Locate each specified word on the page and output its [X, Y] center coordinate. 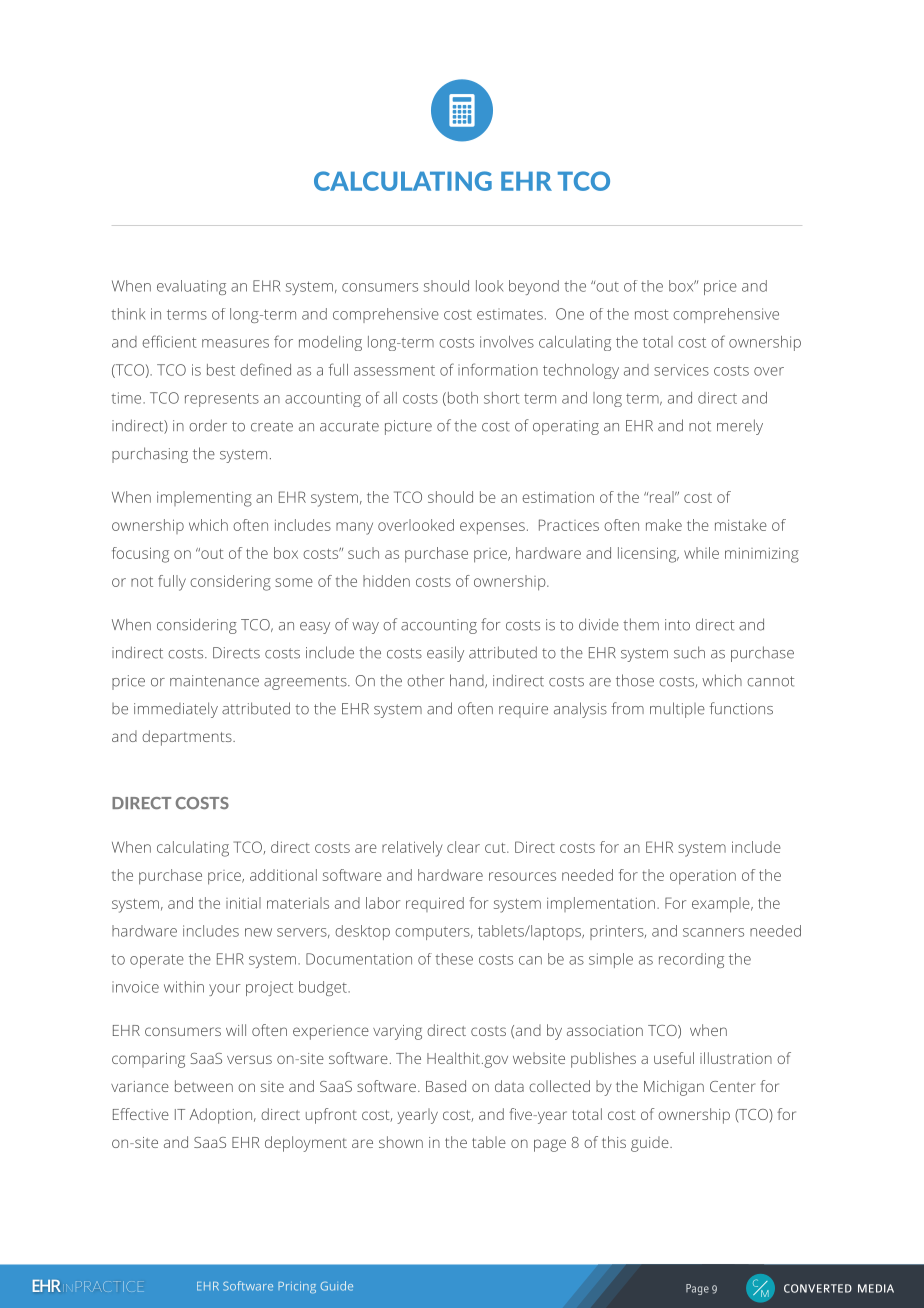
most [652, 314]
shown [401, 1142]
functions [741, 708]
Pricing [297, 1287]
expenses [492, 528]
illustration [736, 1058]
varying [397, 1032]
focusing [140, 555]
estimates [510, 314]
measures [235, 343]
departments [188, 738]
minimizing [762, 555]
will [236, 1030]
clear [463, 847]
